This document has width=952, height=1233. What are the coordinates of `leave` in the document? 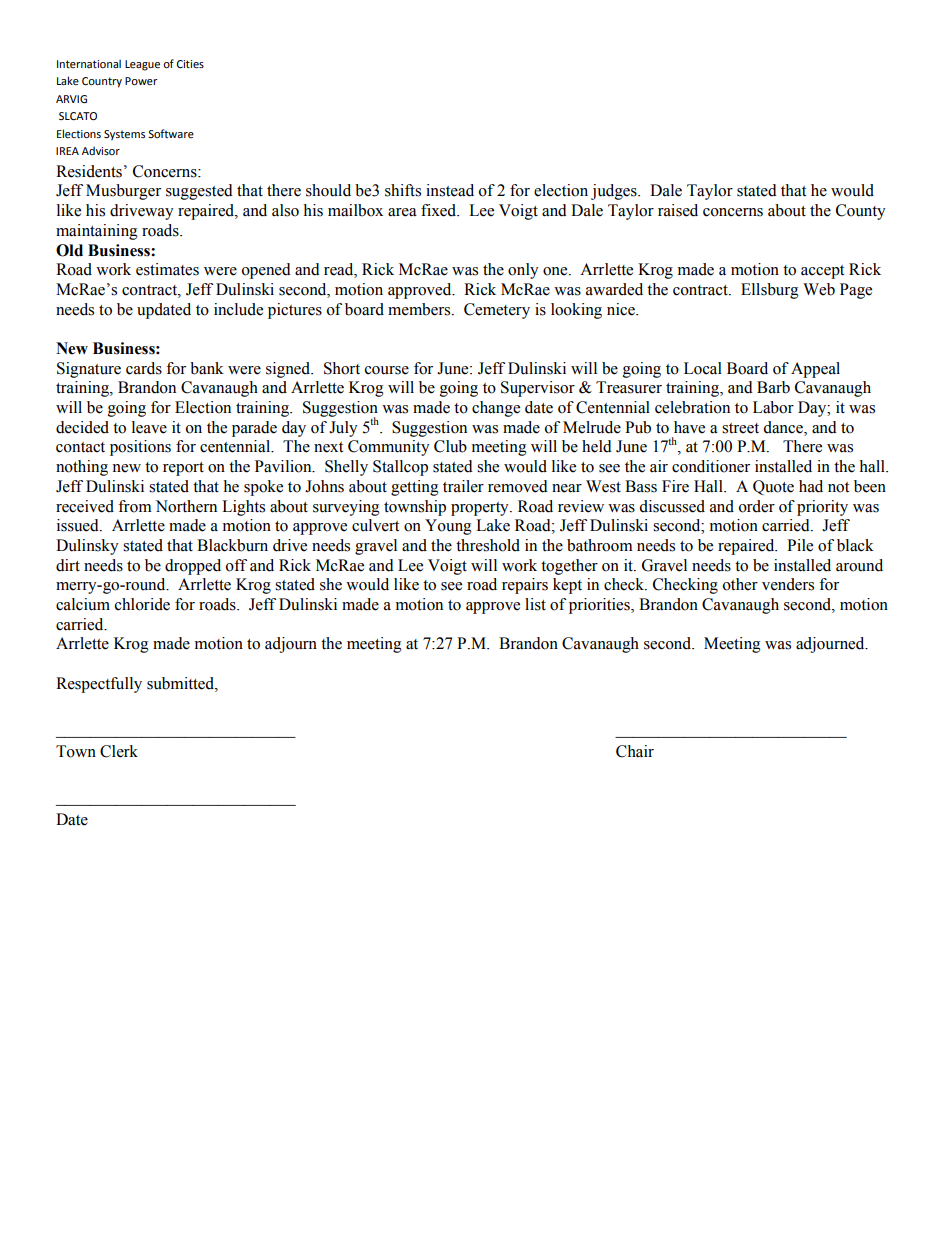 It's located at (149, 427).
